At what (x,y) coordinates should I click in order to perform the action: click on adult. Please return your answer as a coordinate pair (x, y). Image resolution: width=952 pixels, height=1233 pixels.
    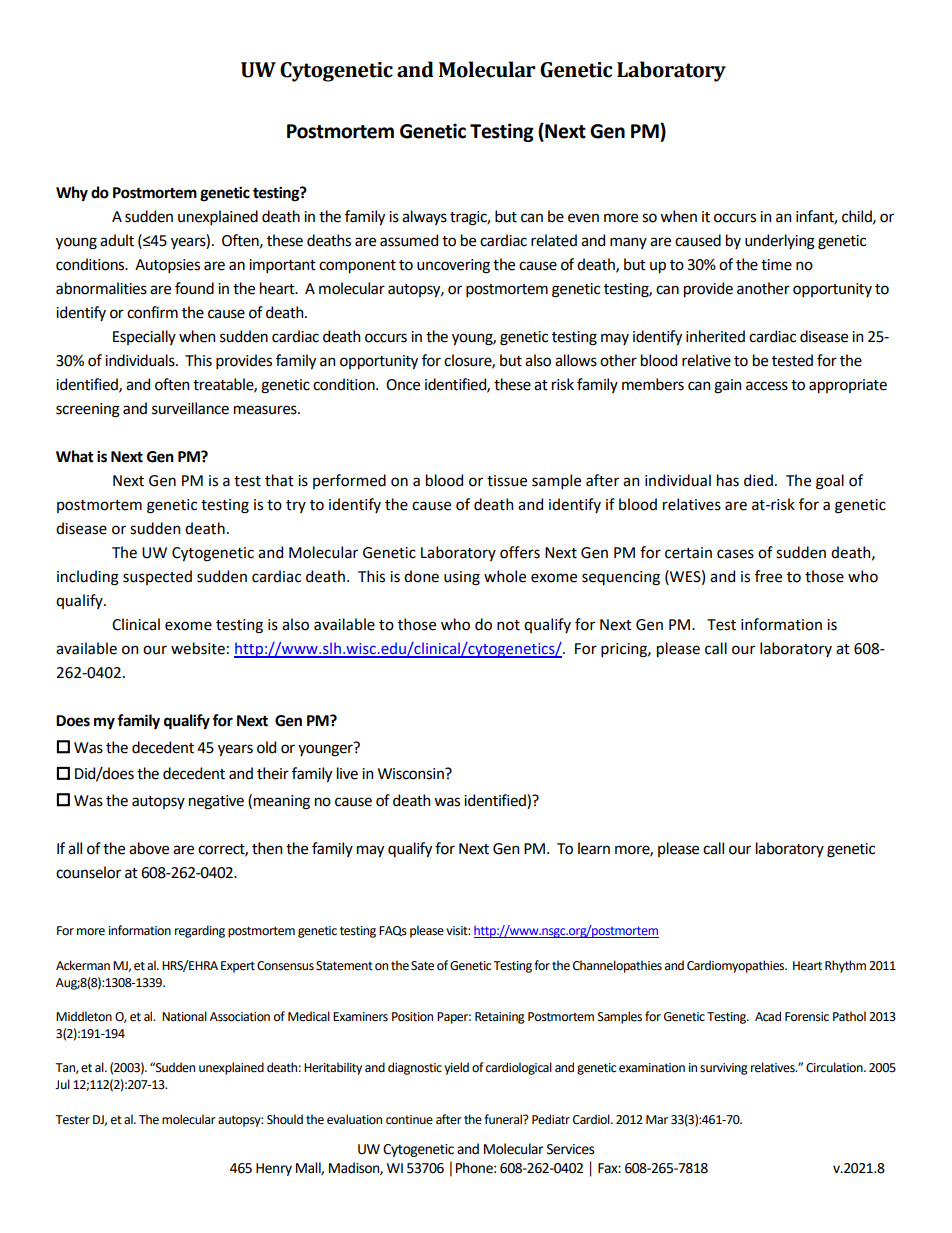
    Looking at the image, I should click on (117, 240).
